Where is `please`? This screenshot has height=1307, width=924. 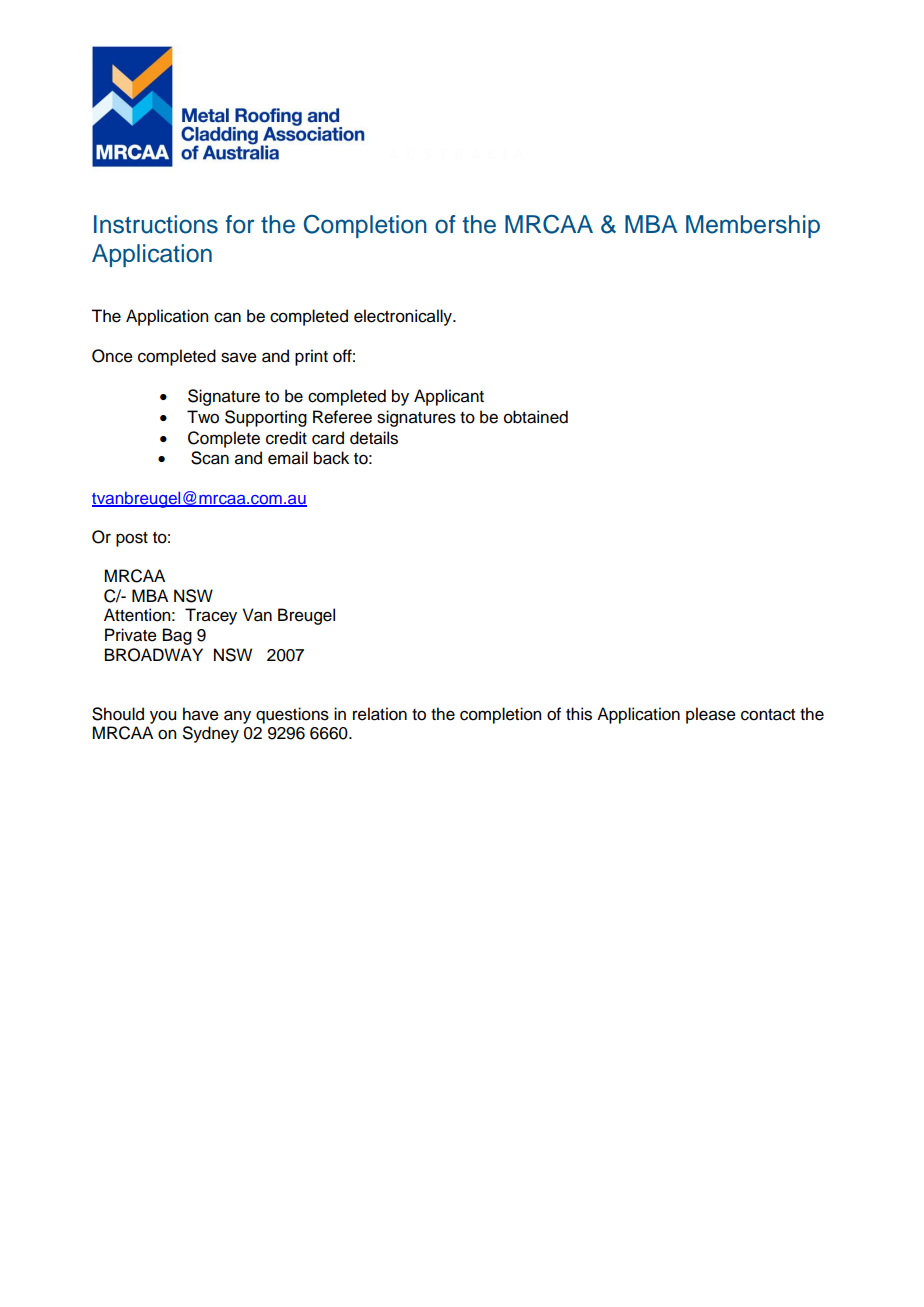 please is located at coordinates (711, 715).
